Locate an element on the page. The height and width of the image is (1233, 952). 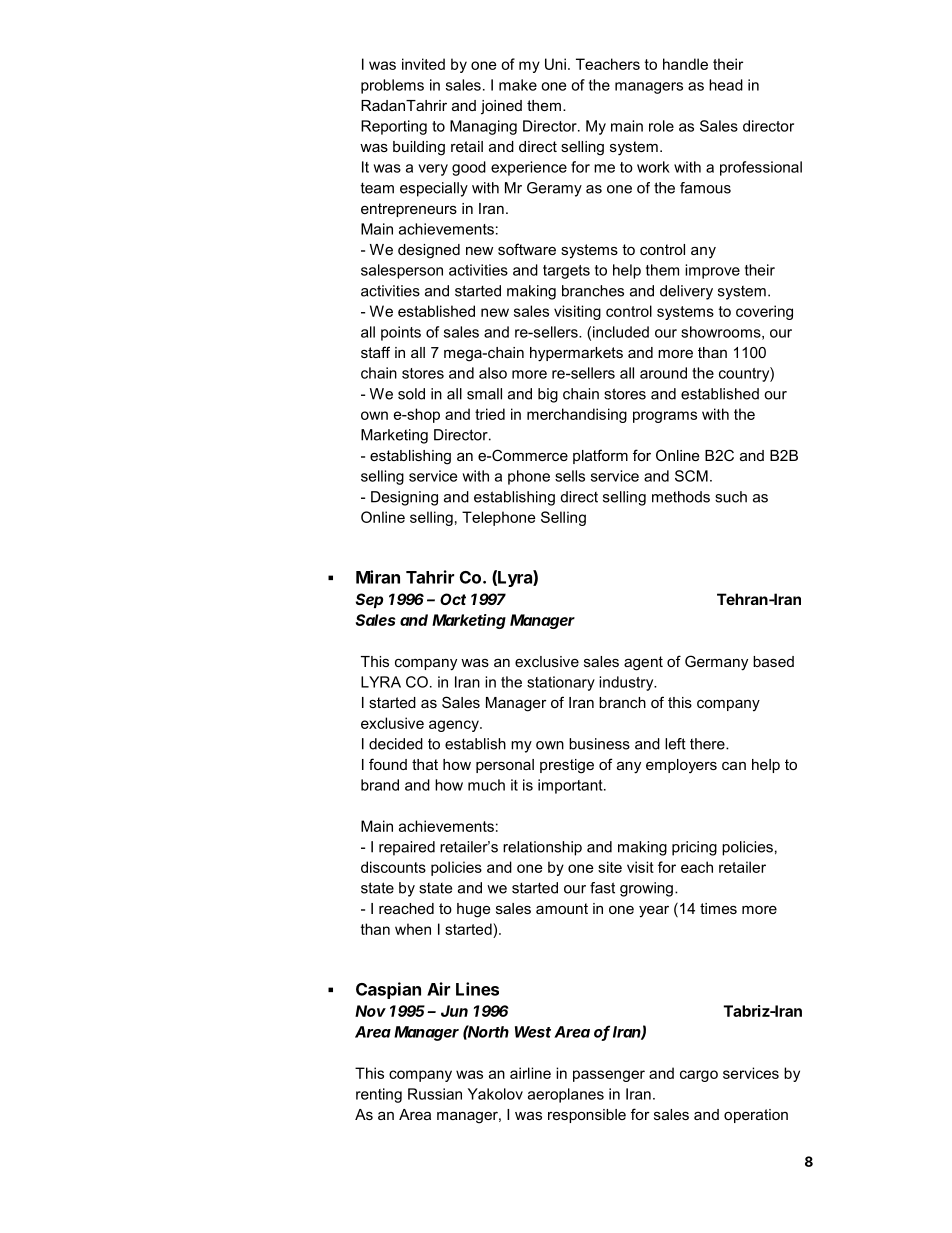
big is located at coordinates (548, 395).
